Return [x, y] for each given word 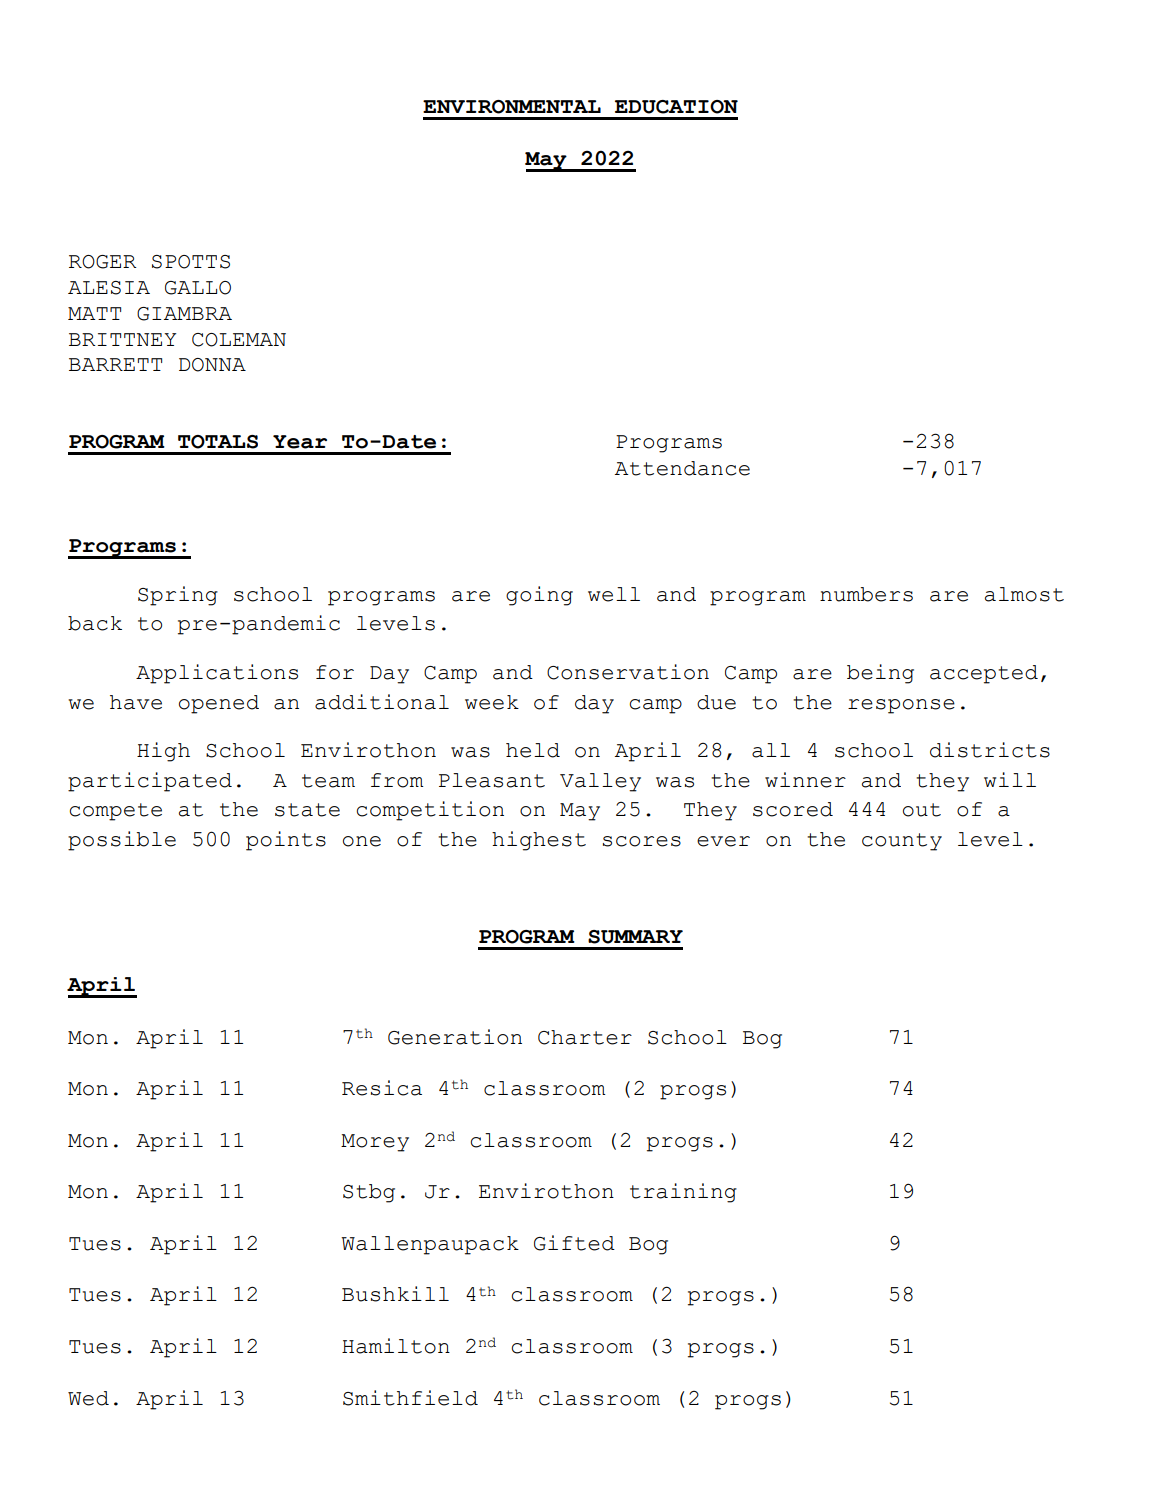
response [901, 706]
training [683, 1193]
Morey [375, 1143]
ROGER [102, 262]
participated [150, 782]
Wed [88, 1398]
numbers [866, 594]
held [533, 750]
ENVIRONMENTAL [512, 107]
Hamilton [396, 1346]
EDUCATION [676, 107]
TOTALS [218, 442]
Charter [585, 1037]
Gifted [574, 1243]
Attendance [682, 468]
